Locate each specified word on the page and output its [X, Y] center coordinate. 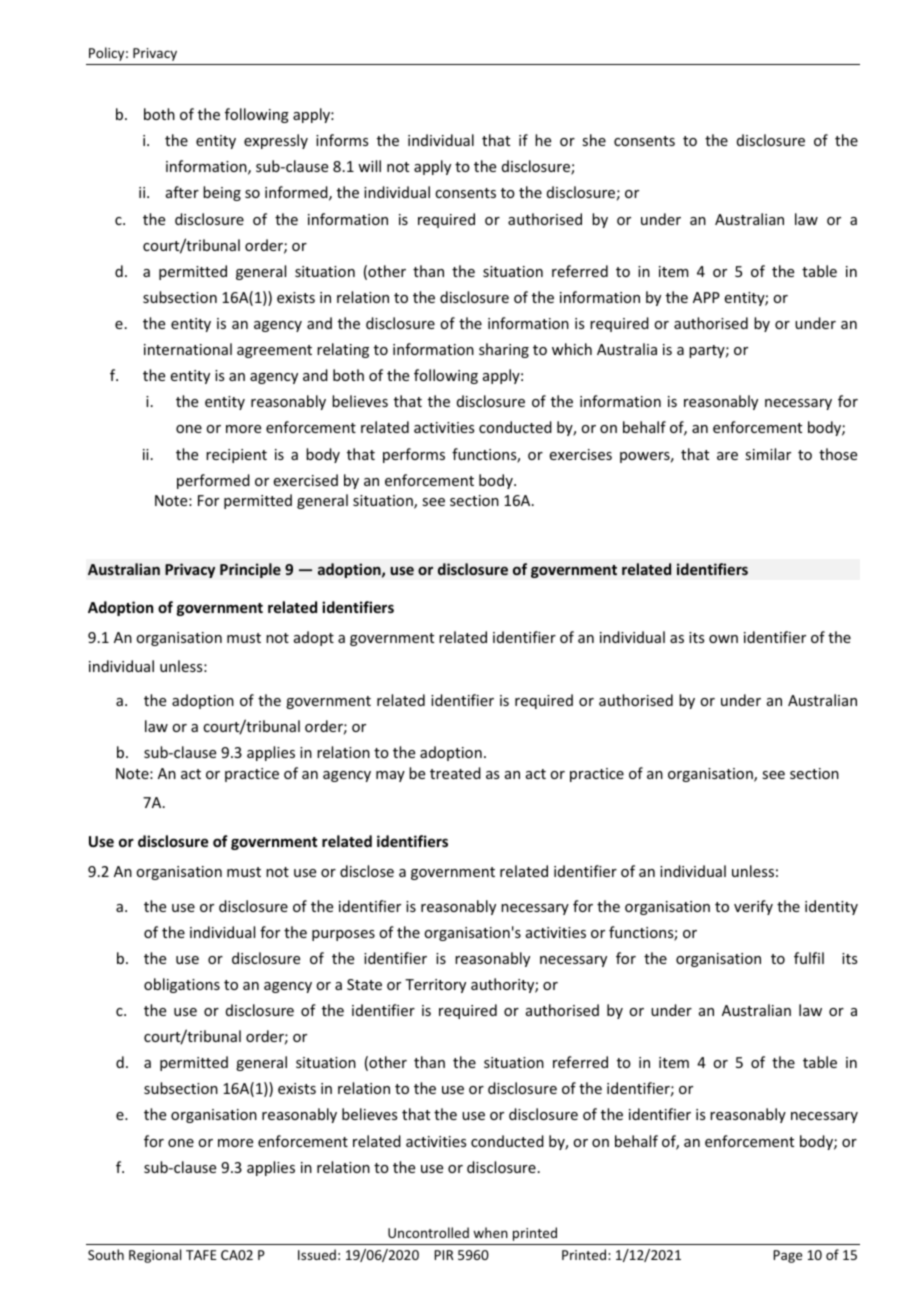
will [369, 166]
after [182, 192]
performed [213, 481]
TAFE [201, 1255]
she [594, 140]
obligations [182, 985]
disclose [367, 871]
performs [414, 455]
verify [753, 907]
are [727, 456]
